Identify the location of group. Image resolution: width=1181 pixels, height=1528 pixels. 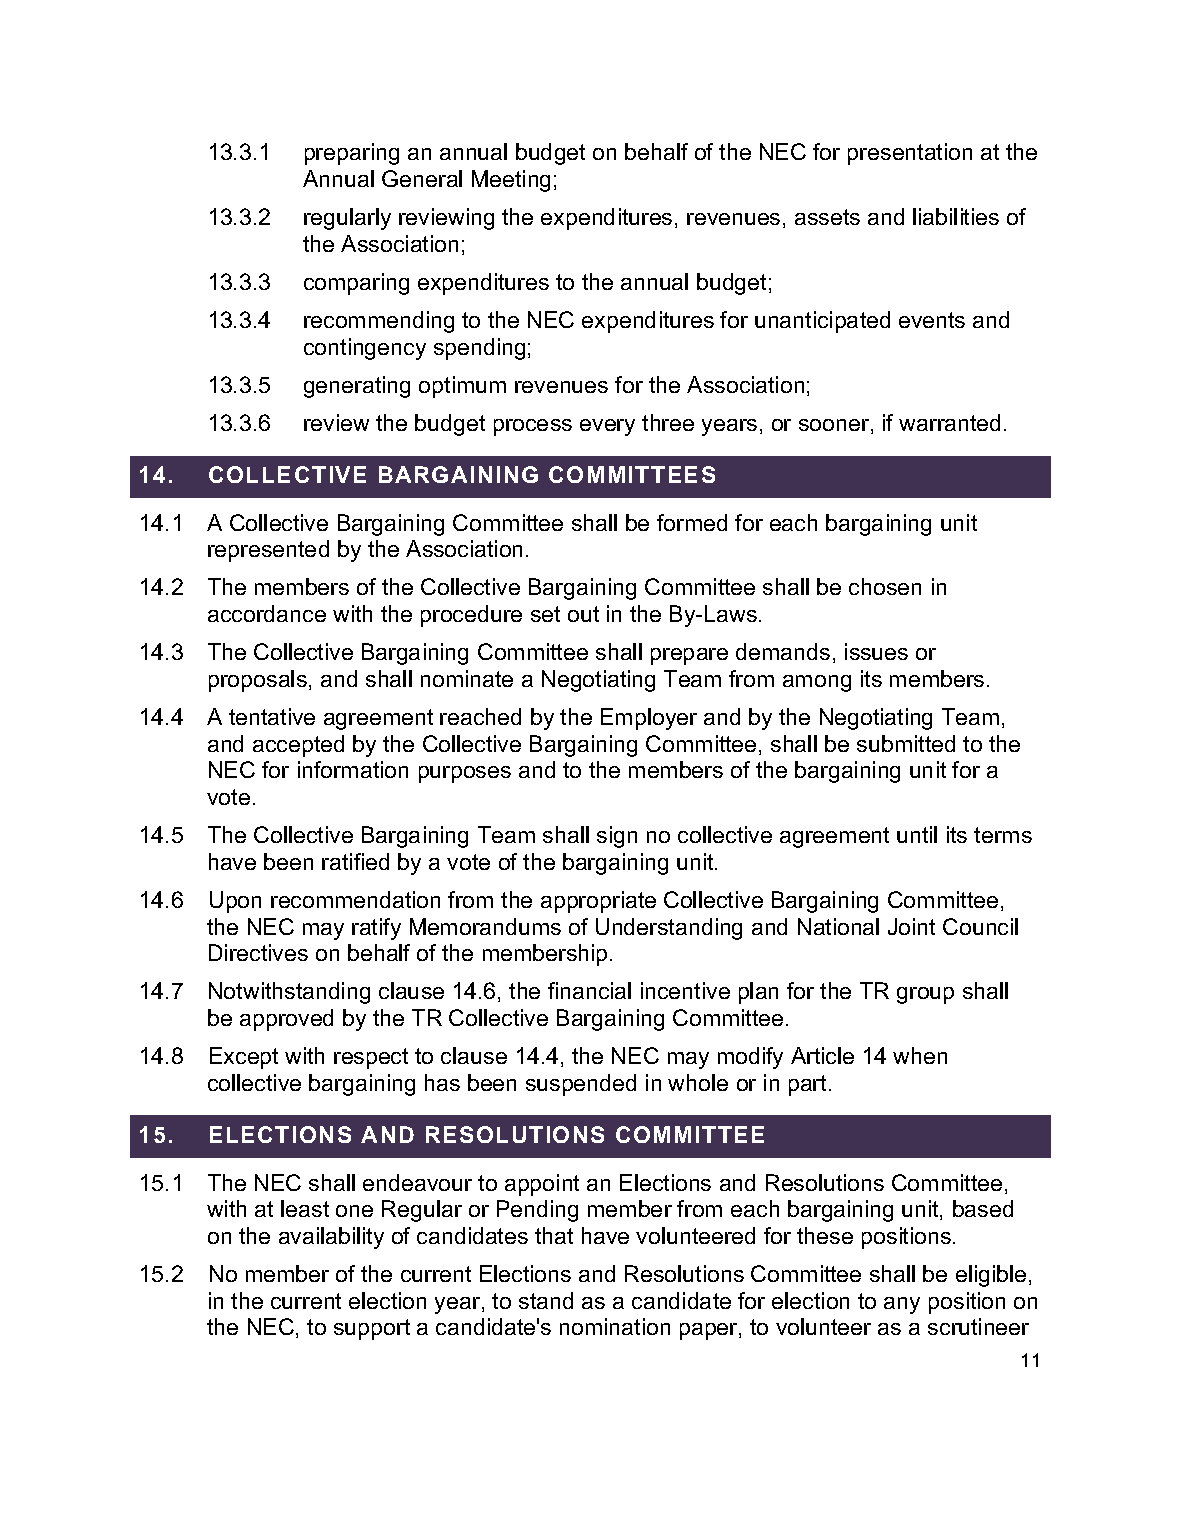
(925, 995).
